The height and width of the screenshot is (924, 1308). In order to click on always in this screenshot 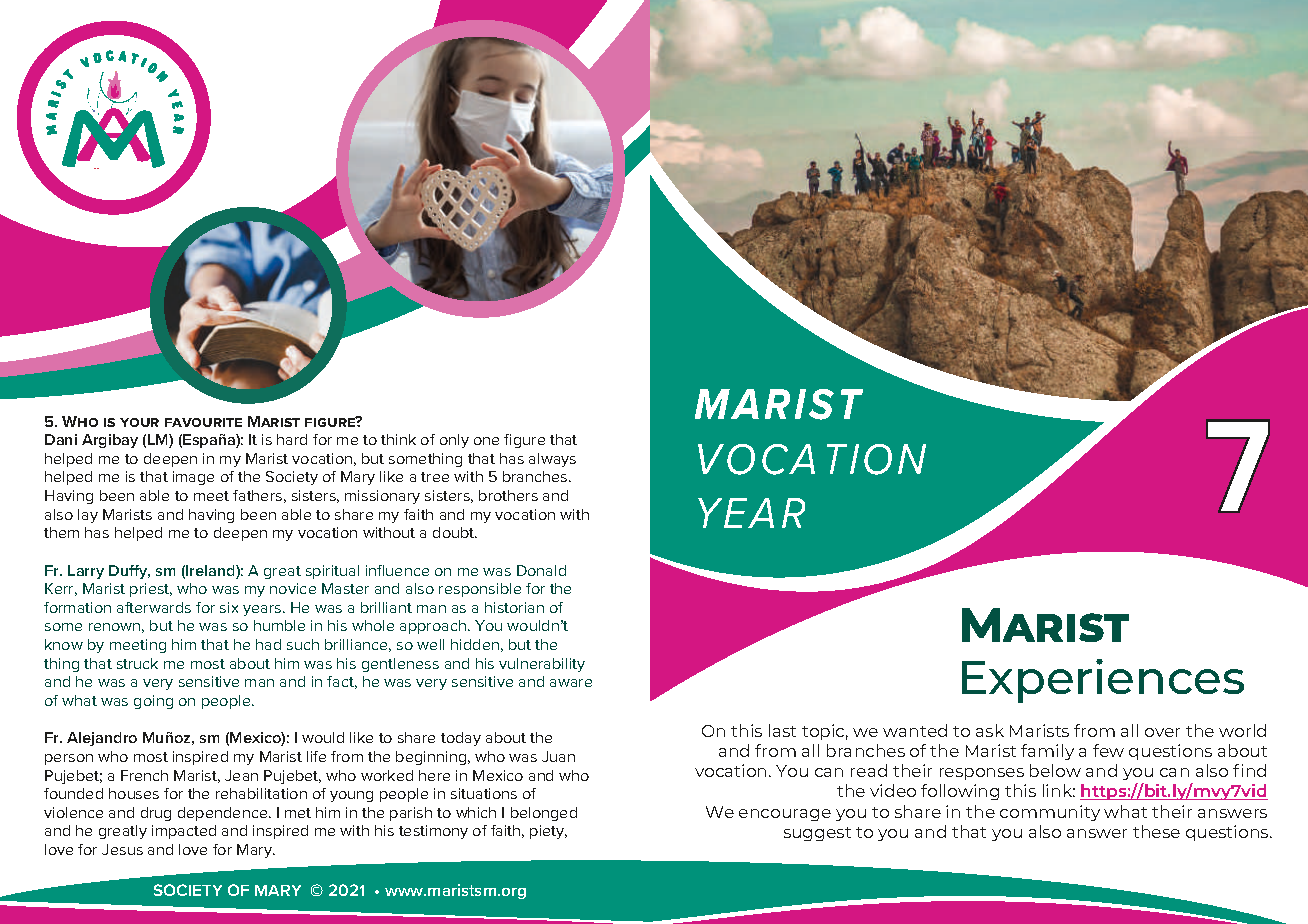, I will do `click(552, 460)`.
